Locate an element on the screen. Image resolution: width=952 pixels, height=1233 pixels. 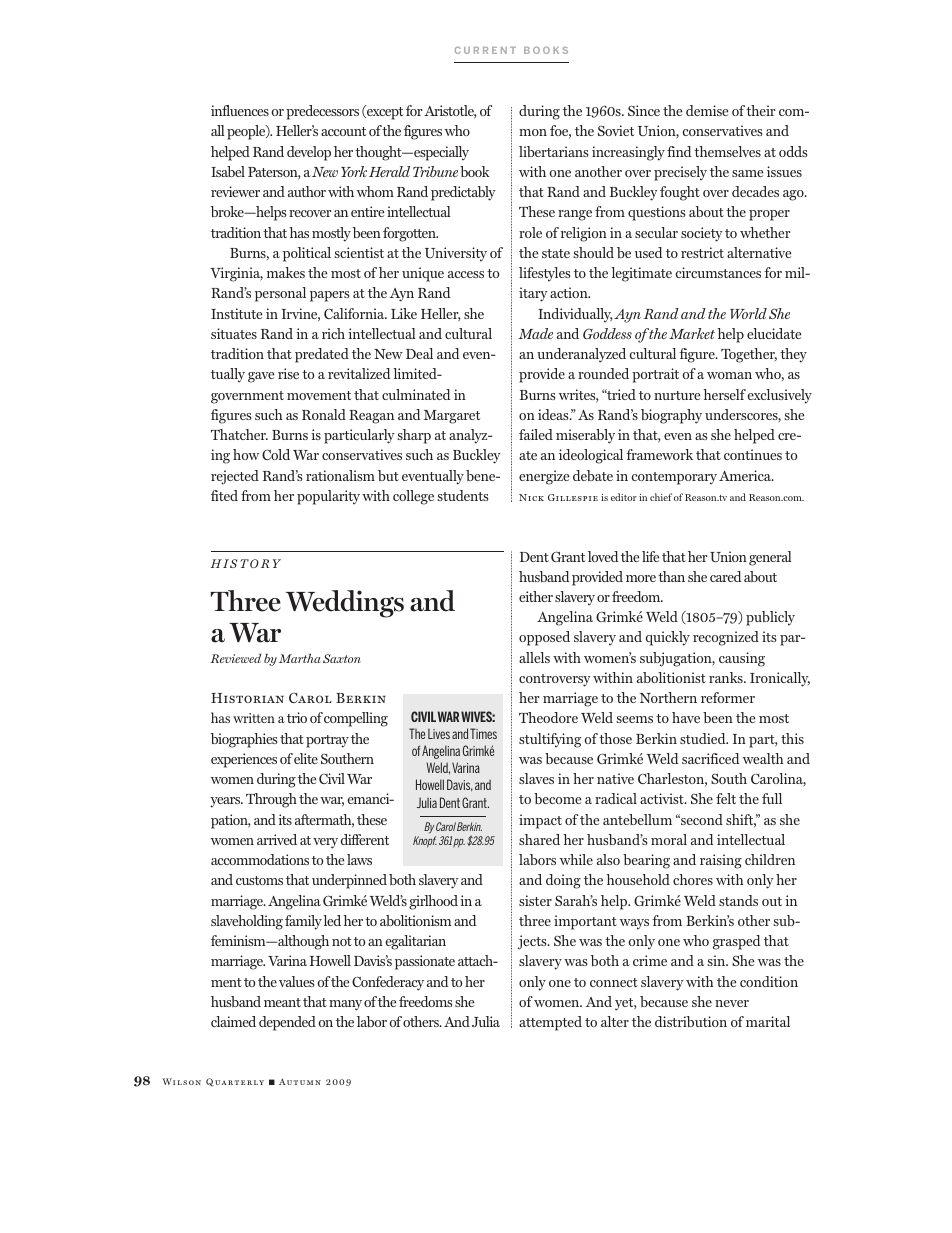
popularity is located at coordinates (328, 497).
